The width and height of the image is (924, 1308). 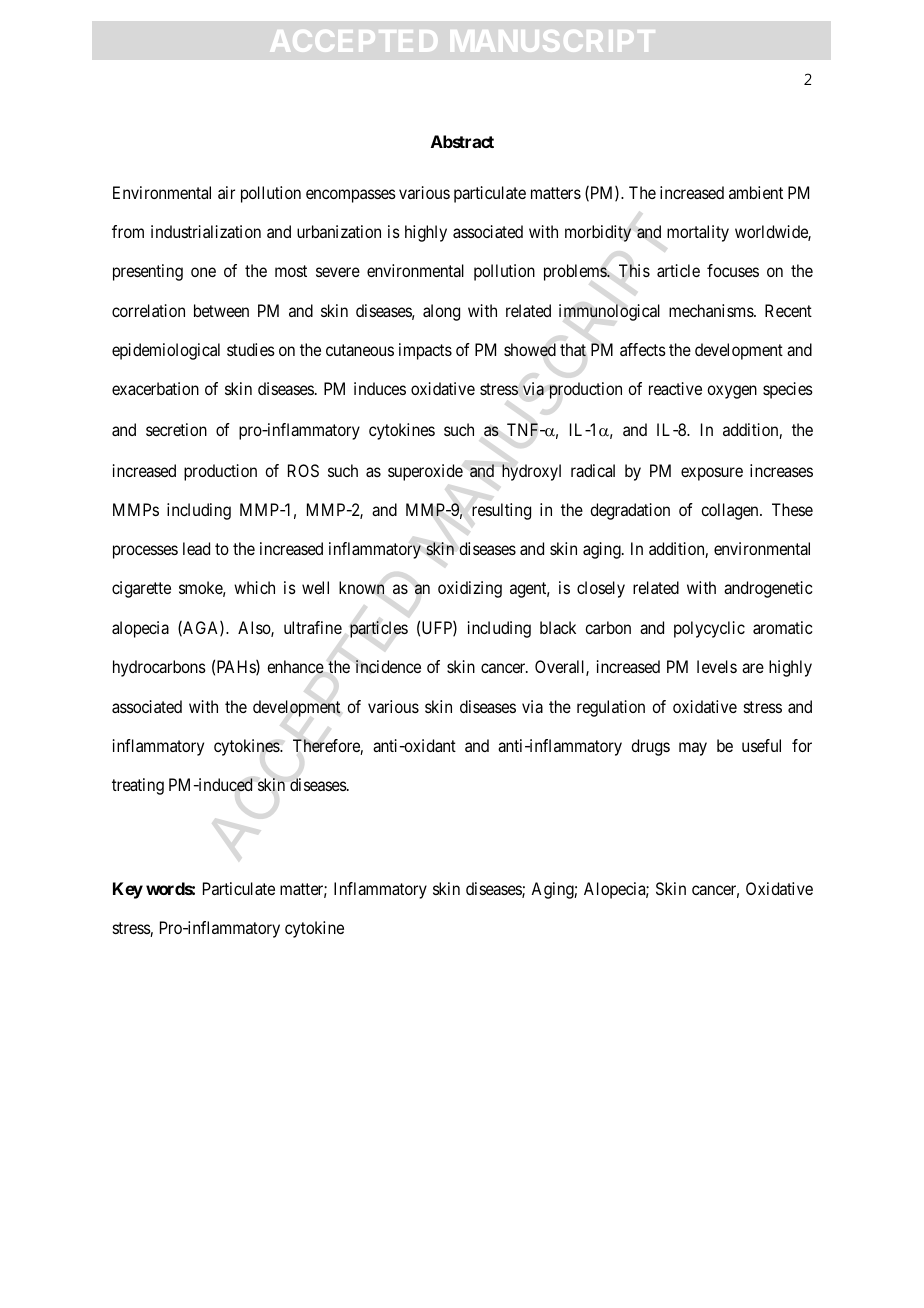 What do you see at coordinates (196, 548) in the image?
I see `lead` at bounding box center [196, 548].
